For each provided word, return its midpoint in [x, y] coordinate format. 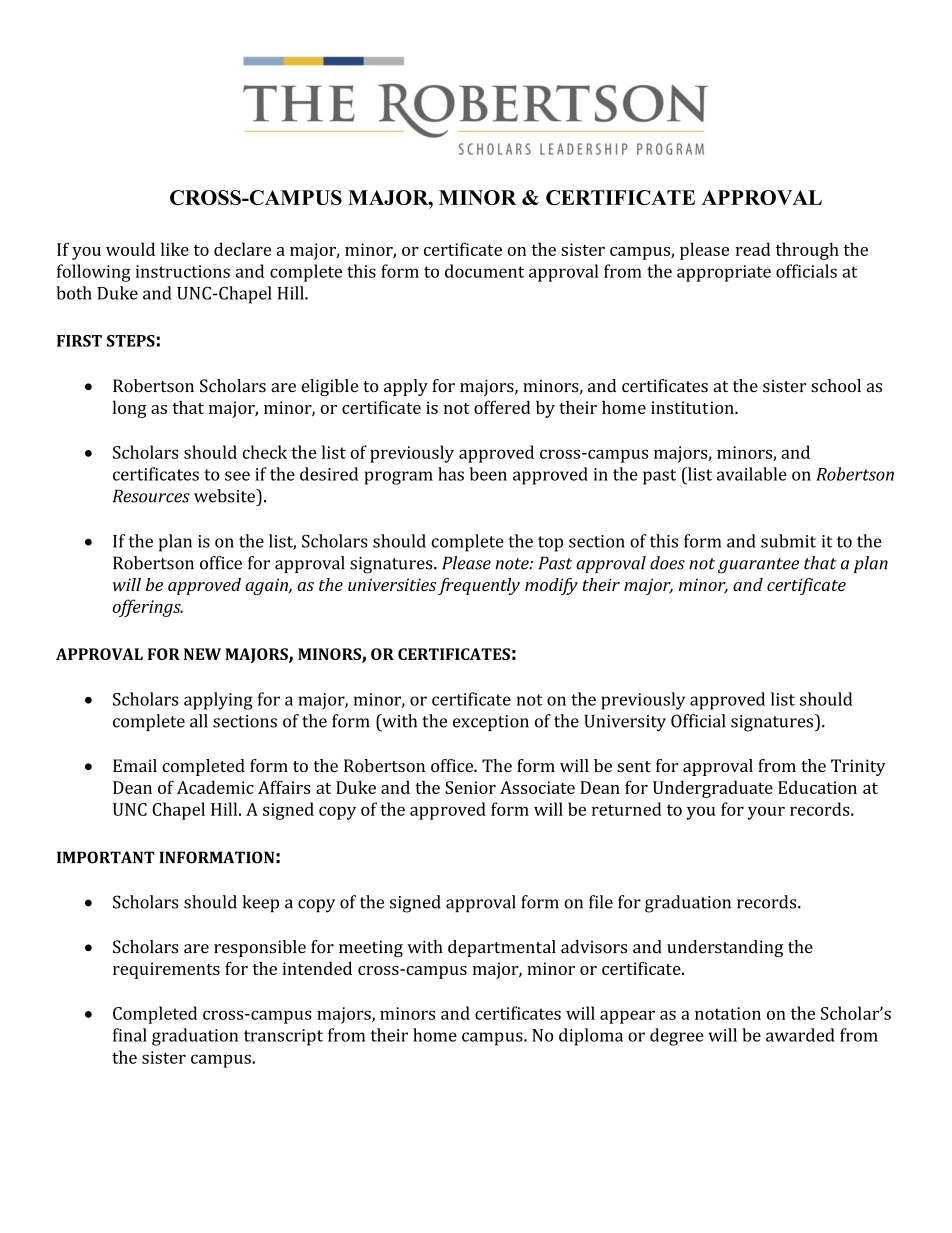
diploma [591, 1037]
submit [788, 541]
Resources [151, 496]
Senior [470, 787]
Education [817, 787]
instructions [183, 271]
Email [135, 765]
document [484, 271]
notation [728, 1013]
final [130, 1035]
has [451, 474]
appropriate [724, 273]
